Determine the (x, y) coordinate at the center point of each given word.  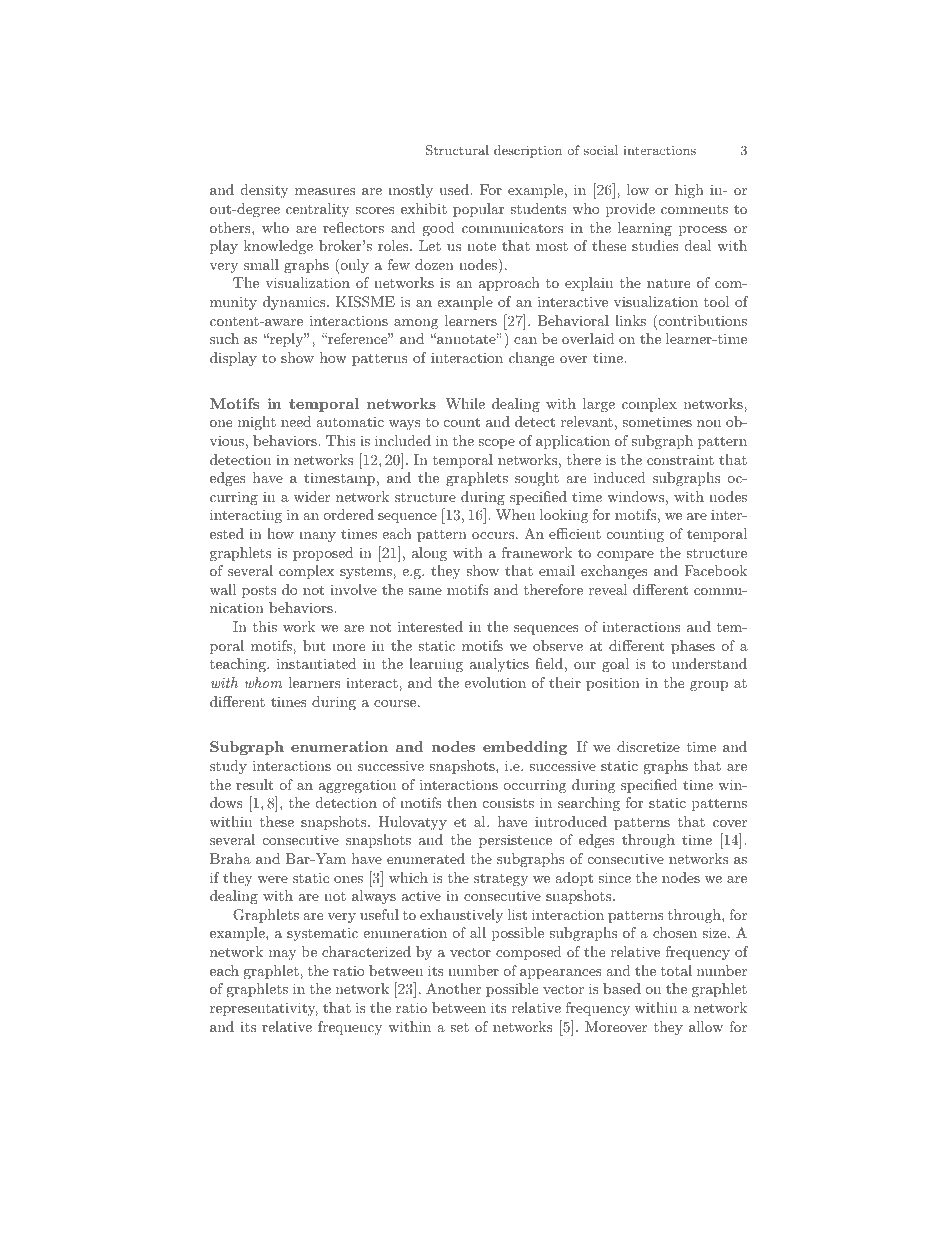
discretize (648, 746)
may (282, 955)
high (689, 191)
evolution (495, 682)
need (296, 421)
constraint (680, 460)
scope (496, 444)
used (455, 189)
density (264, 191)
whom (263, 682)
